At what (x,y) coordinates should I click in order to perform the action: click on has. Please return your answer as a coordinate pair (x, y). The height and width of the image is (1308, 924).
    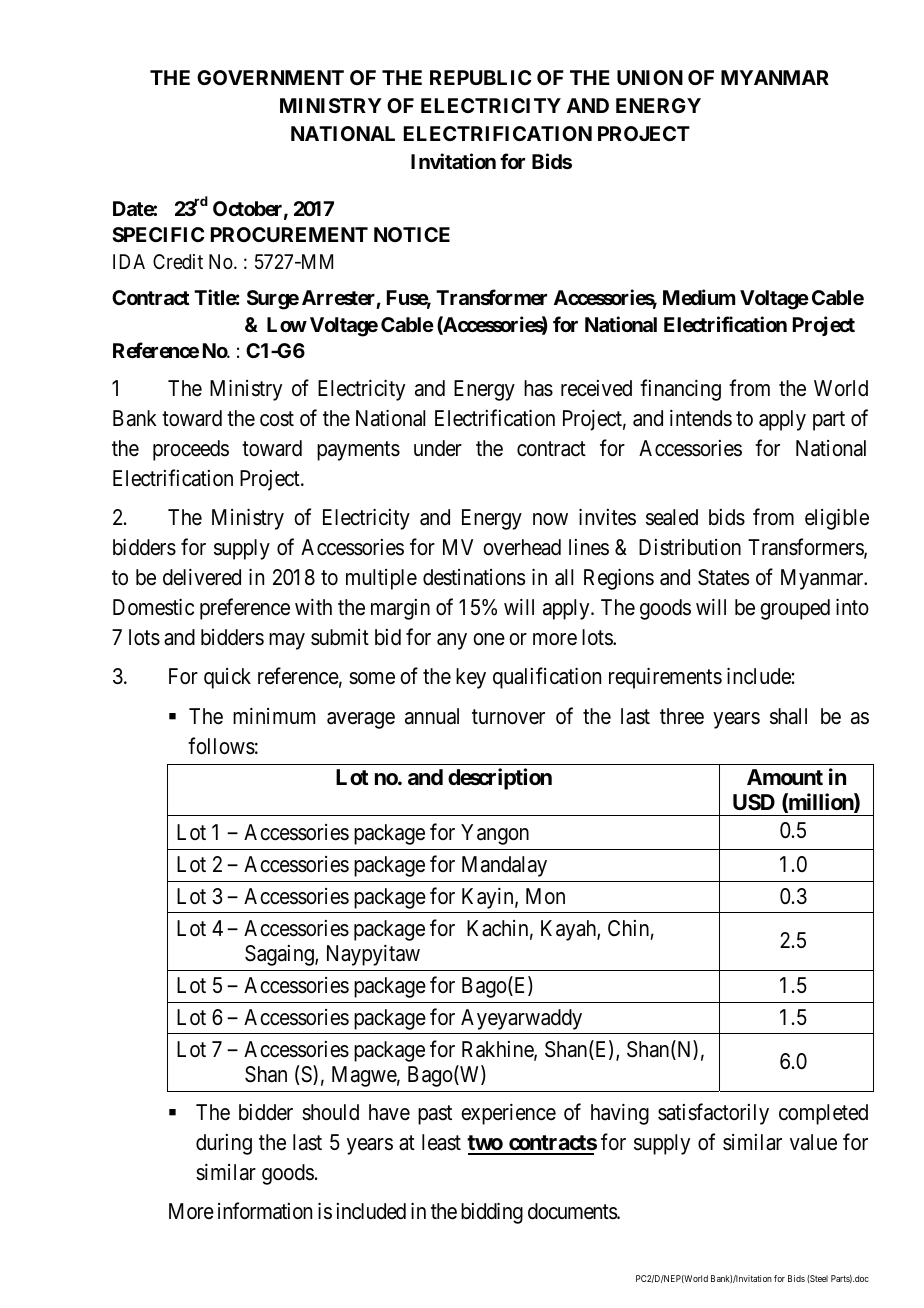
    Looking at the image, I should click on (538, 388).
